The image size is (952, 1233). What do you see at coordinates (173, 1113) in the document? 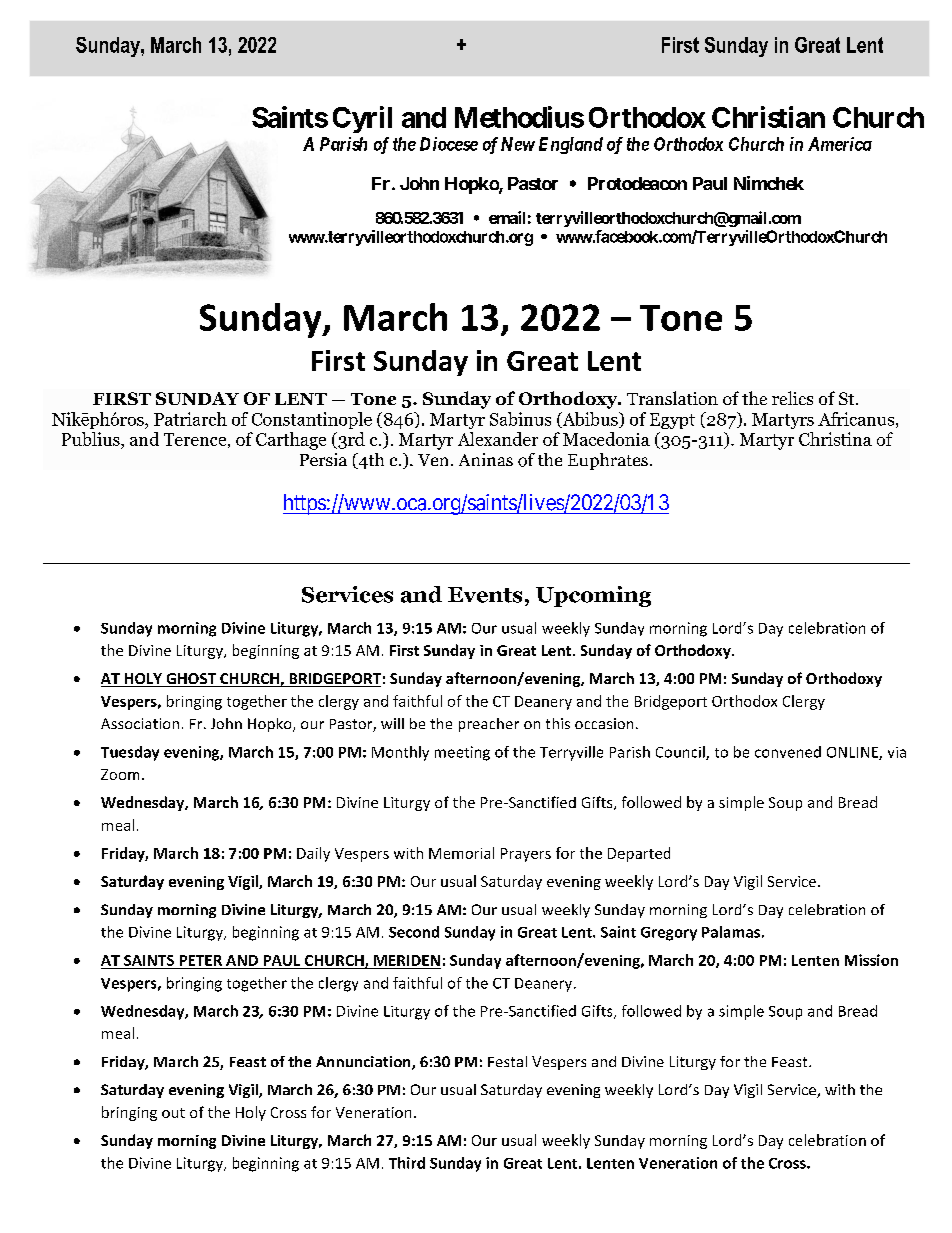
I see `out` at bounding box center [173, 1113].
